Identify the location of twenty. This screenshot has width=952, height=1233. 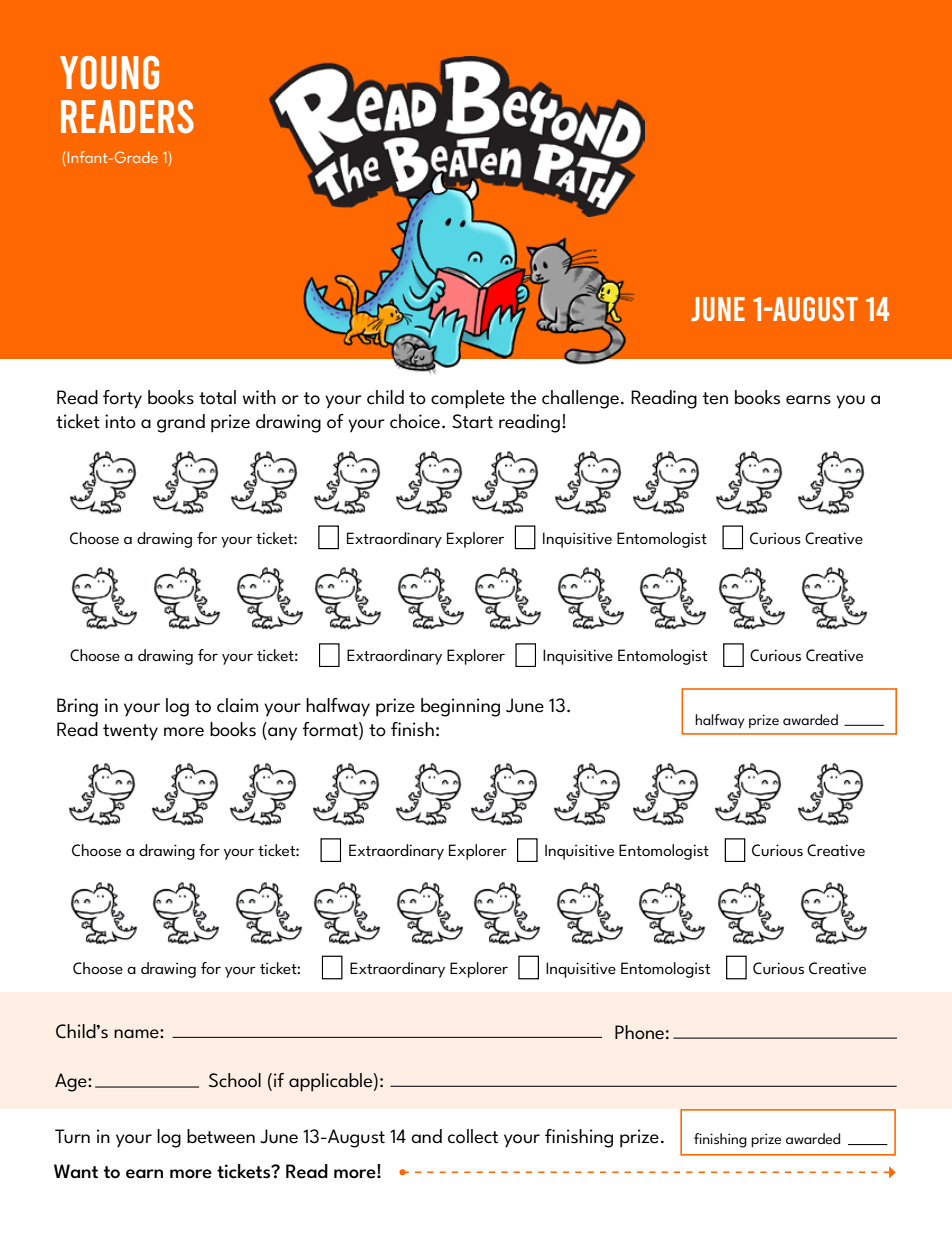
(130, 732).
